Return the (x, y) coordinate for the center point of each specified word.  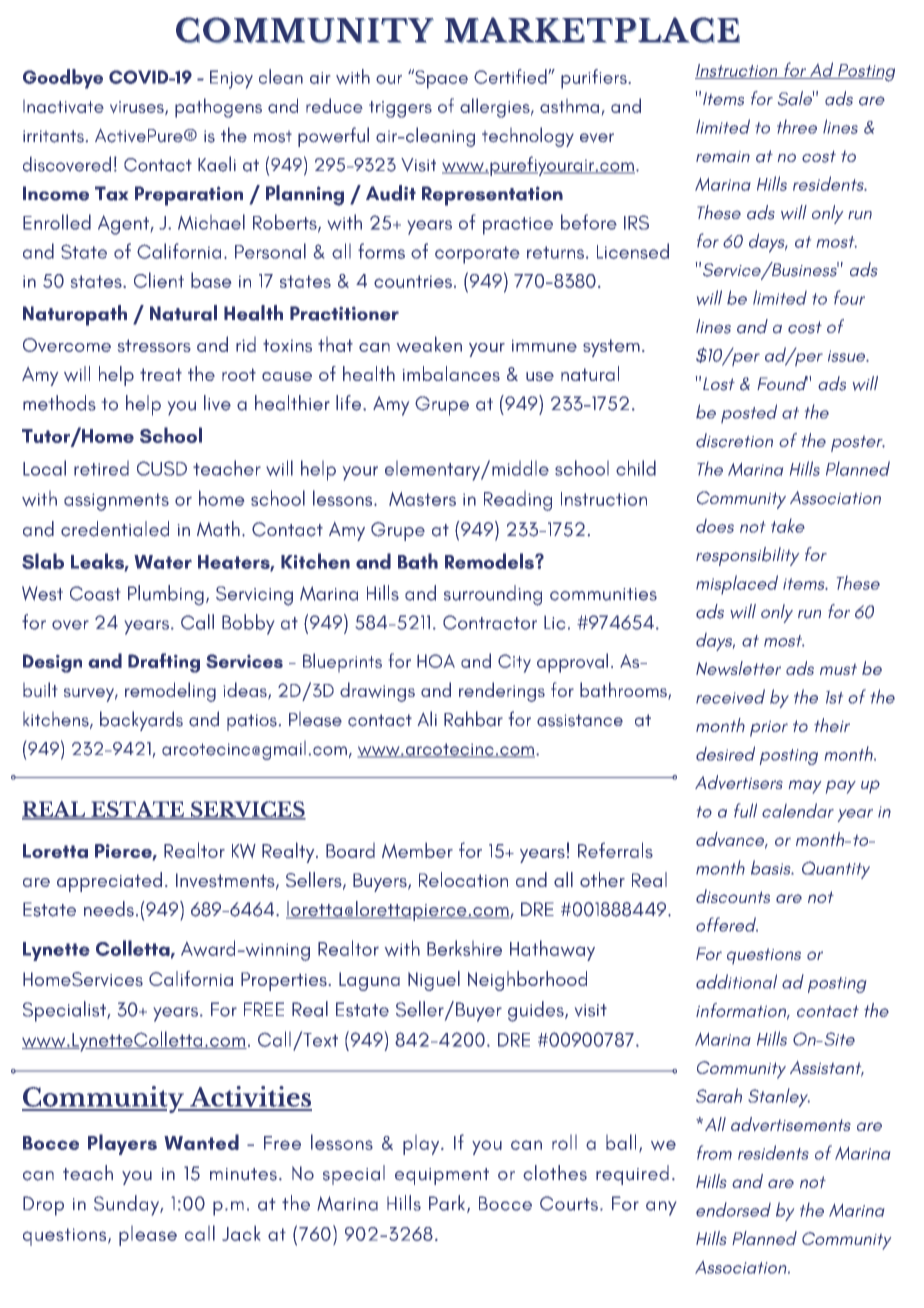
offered (727, 924)
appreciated (109, 882)
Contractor (490, 622)
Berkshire (464, 948)
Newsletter (738, 668)
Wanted (201, 1142)
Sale (796, 98)
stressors (154, 345)
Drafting (164, 663)
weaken (429, 344)
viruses (138, 108)
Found (782, 383)
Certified (511, 76)
